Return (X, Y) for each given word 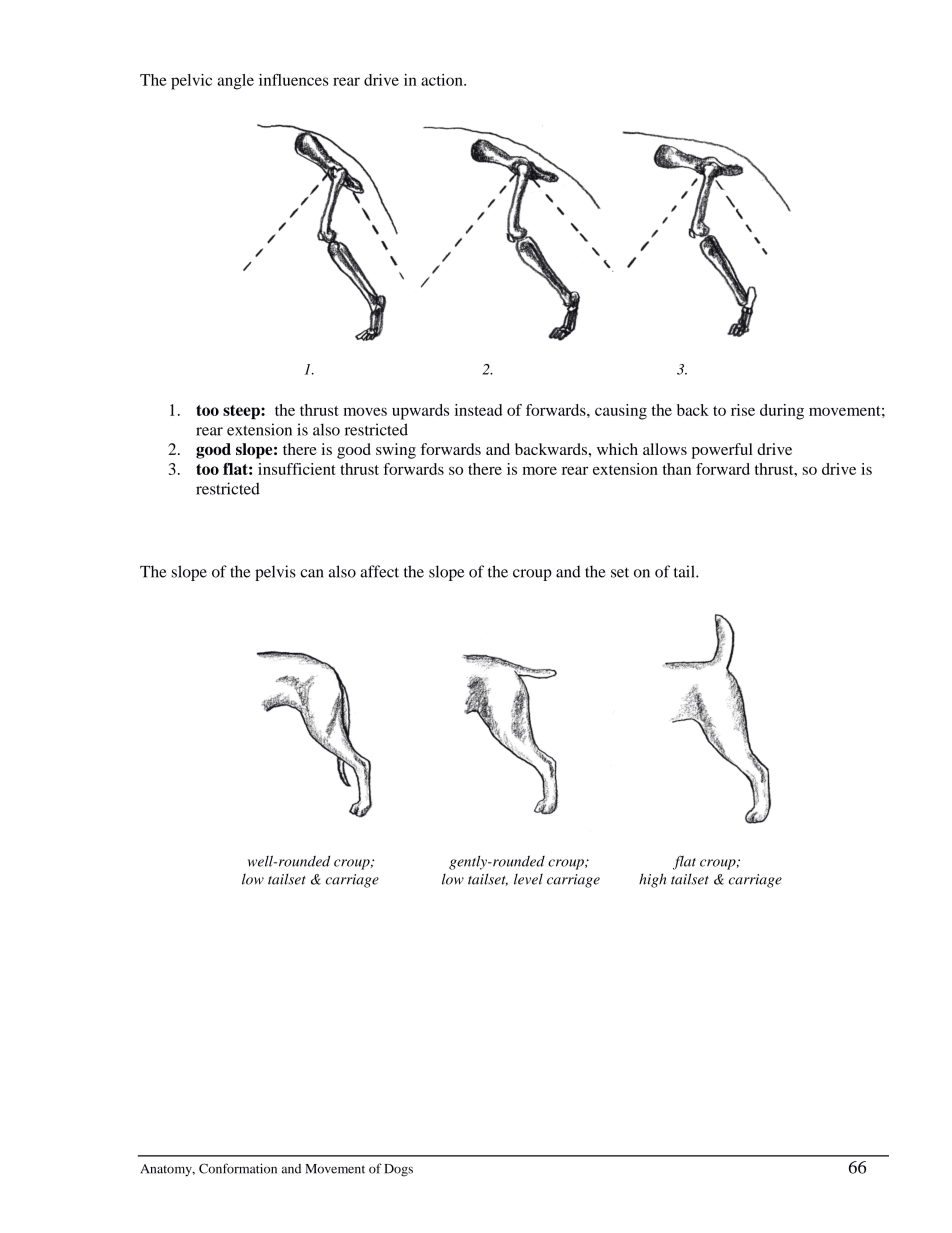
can (312, 573)
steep (242, 412)
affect (379, 571)
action (443, 80)
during (782, 412)
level (528, 879)
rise (743, 410)
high (652, 880)
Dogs (398, 1170)
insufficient (297, 469)
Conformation (238, 1168)
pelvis (275, 573)
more (539, 470)
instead (478, 410)
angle (235, 82)
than (677, 469)
